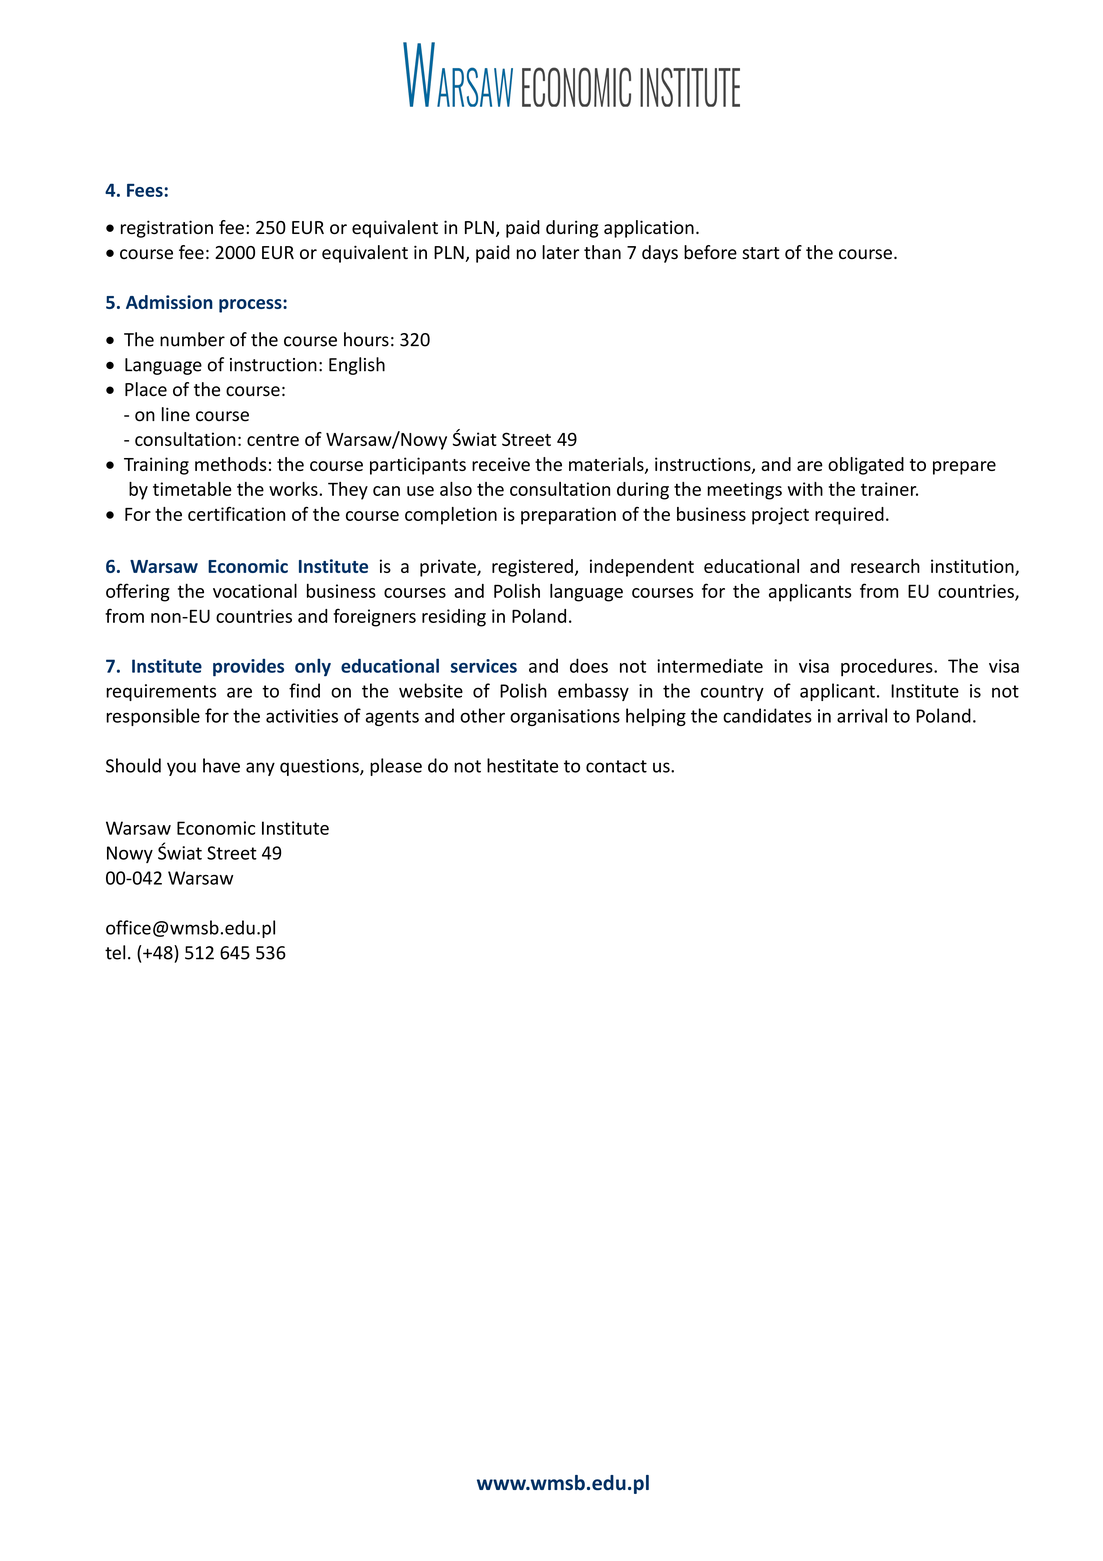 Image resolution: width=1103 pixels, height=1561 pixels. I want to click on embassy, so click(593, 692).
